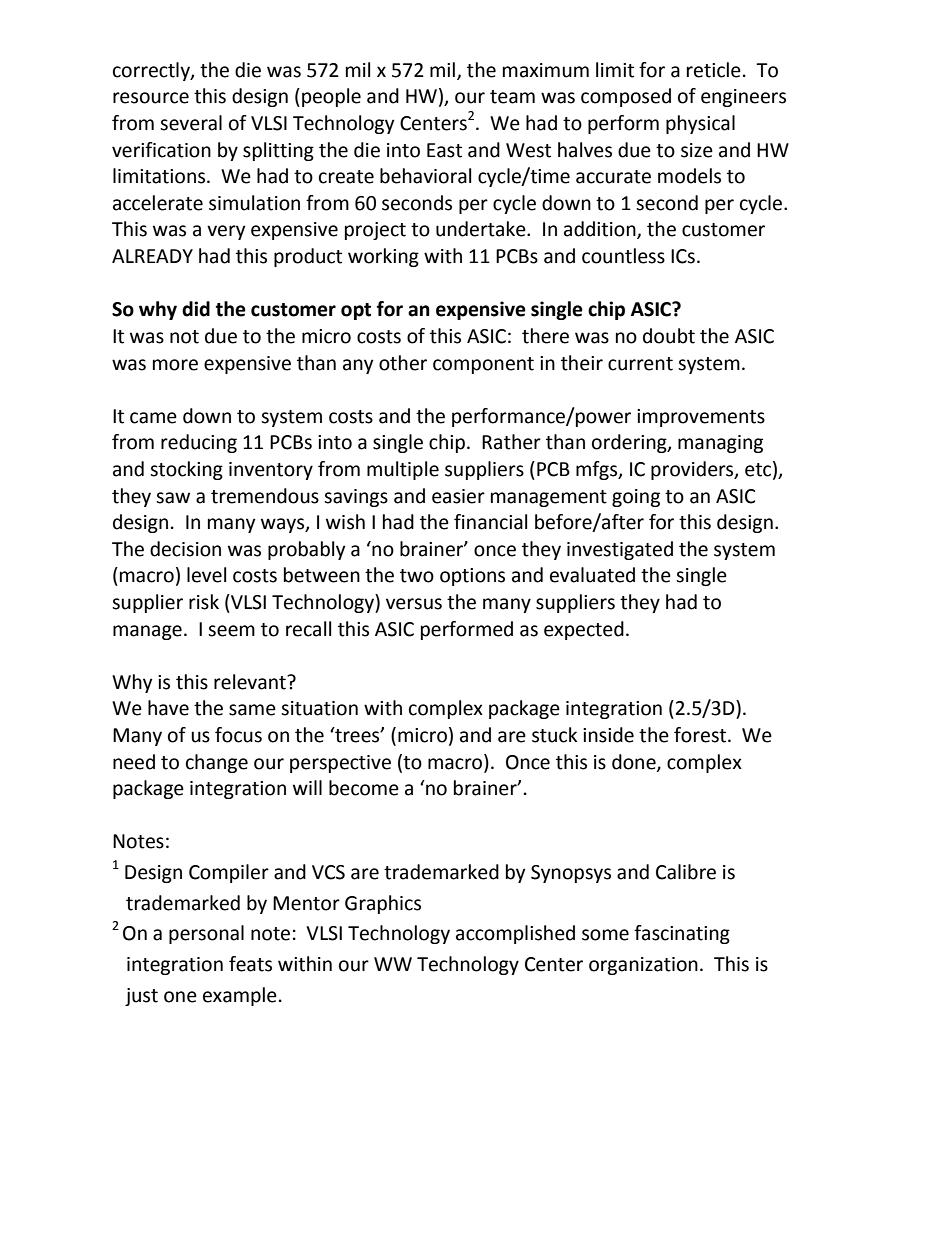 This screenshot has width=952, height=1233. Describe the element at coordinates (701, 735) in the screenshot. I see `forest` at that location.
